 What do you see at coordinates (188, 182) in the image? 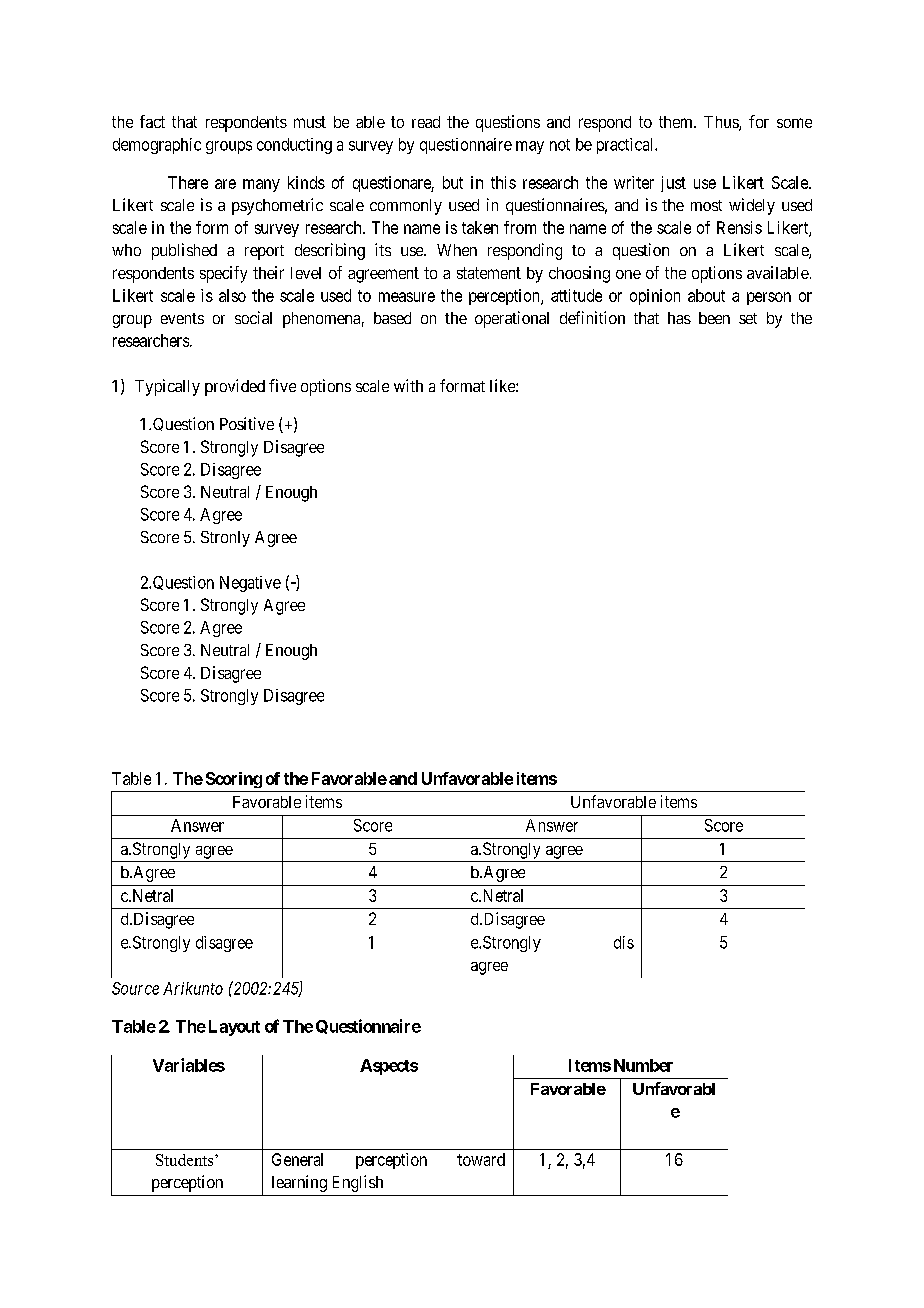
I see `There` at bounding box center [188, 182].
